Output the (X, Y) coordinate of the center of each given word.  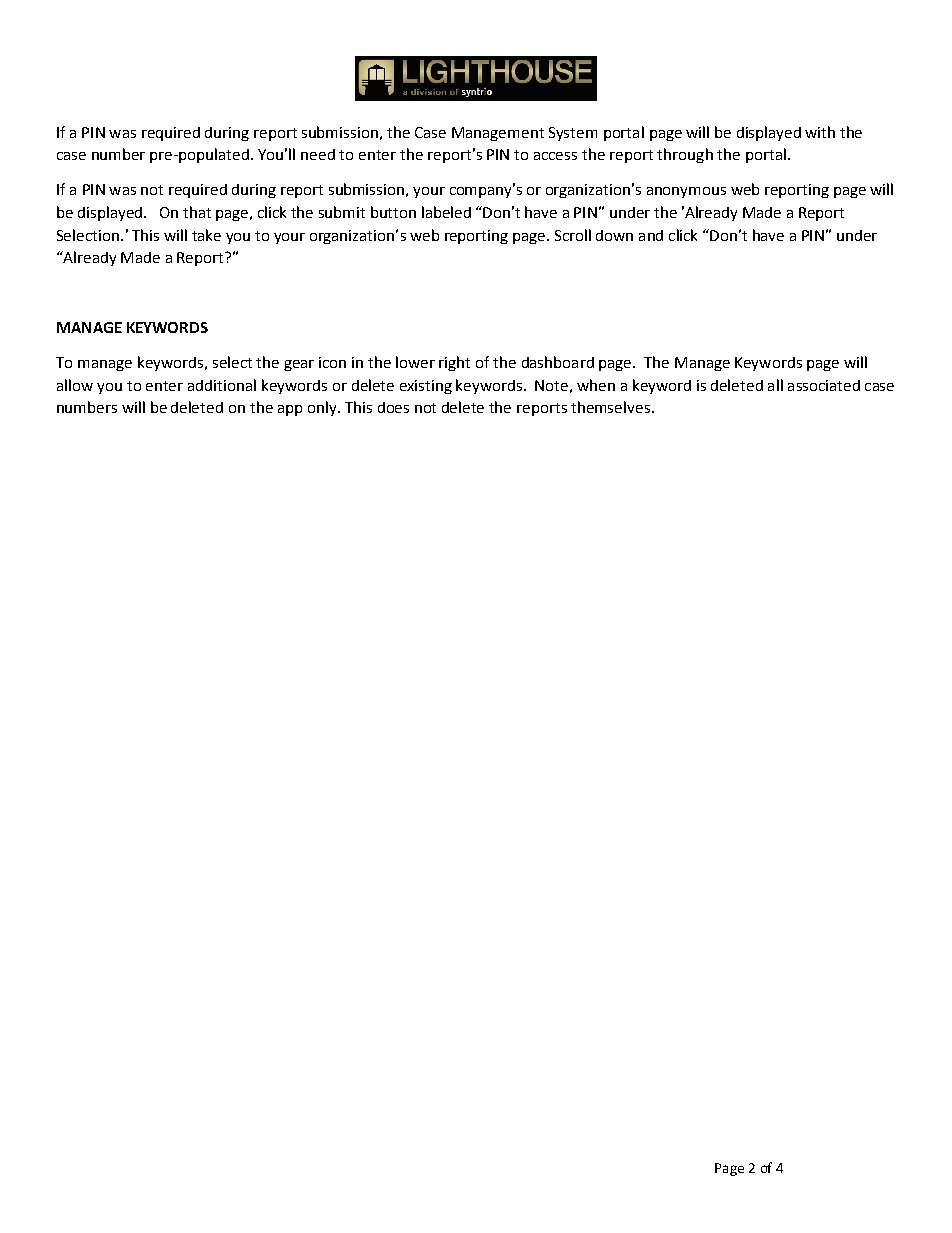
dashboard (558, 362)
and (651, 235)
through (685, 155)
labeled (446, 212)
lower (415, 362)
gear (299, 365)
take (206, 235)
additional (222, 385)
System (573, 134)
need (318, 154)
